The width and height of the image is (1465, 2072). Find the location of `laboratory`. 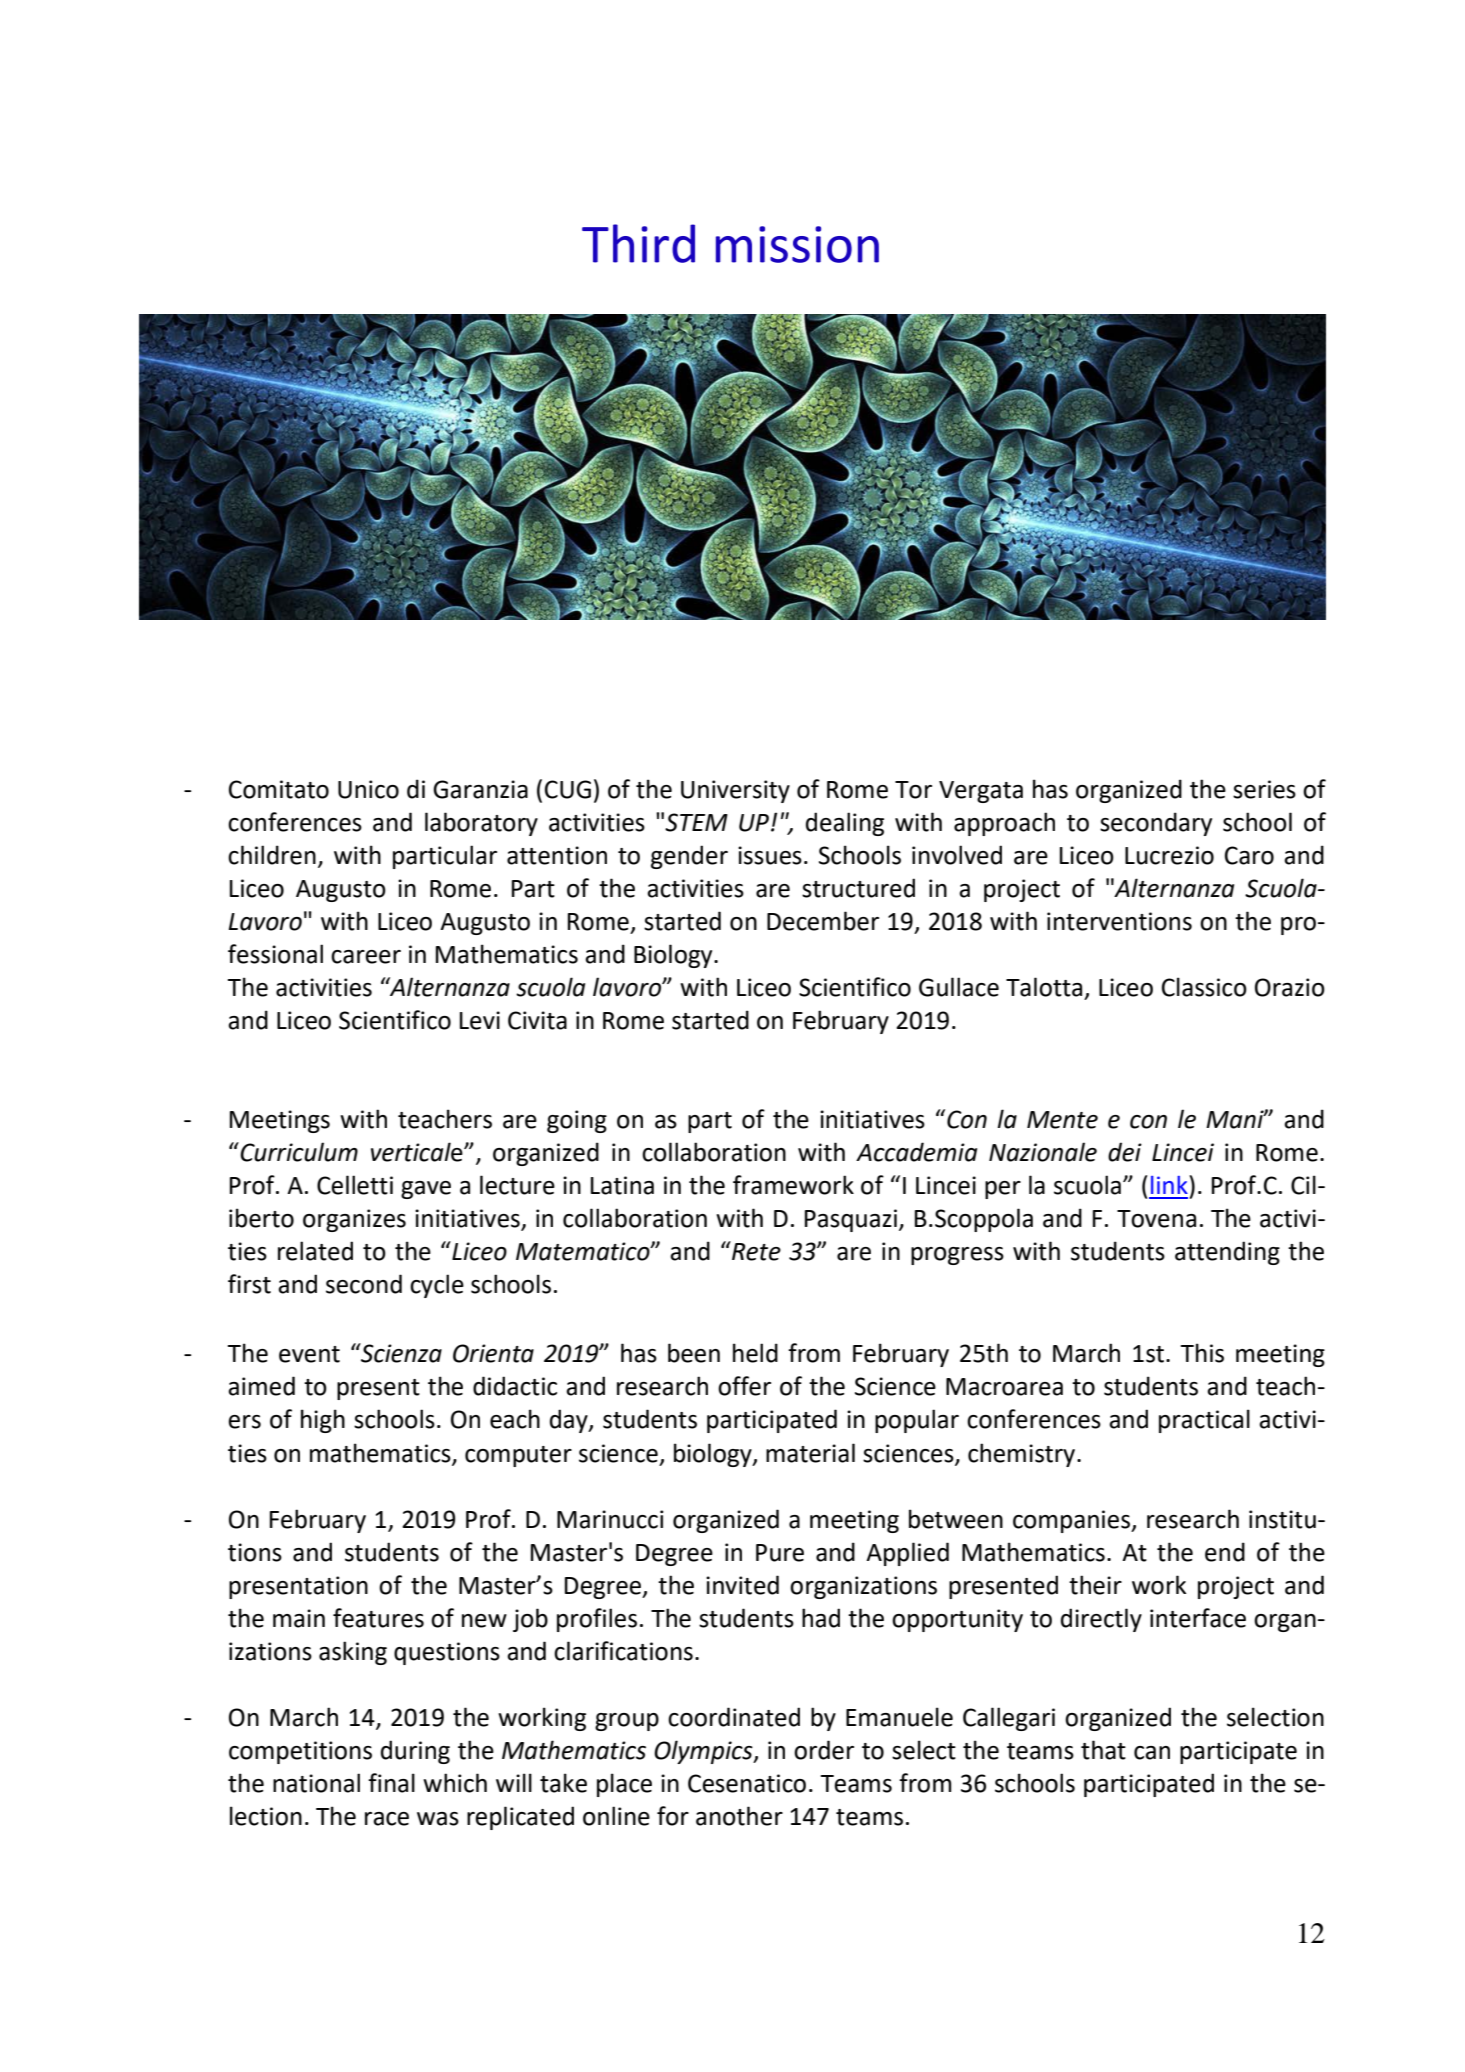

laboratory is located at coordinates (481, 824).
